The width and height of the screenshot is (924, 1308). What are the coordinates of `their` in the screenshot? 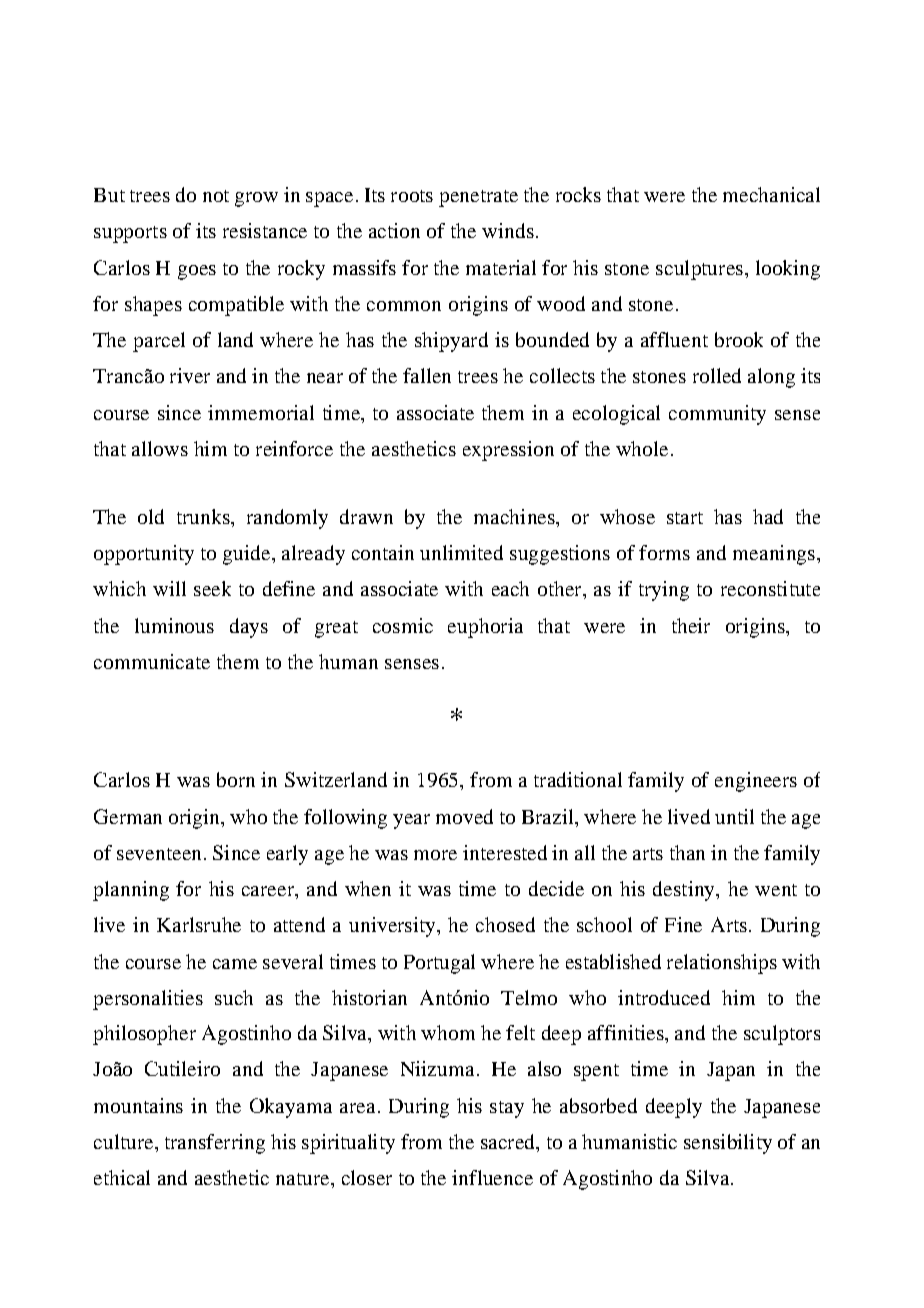 It's located at (691, 625).
